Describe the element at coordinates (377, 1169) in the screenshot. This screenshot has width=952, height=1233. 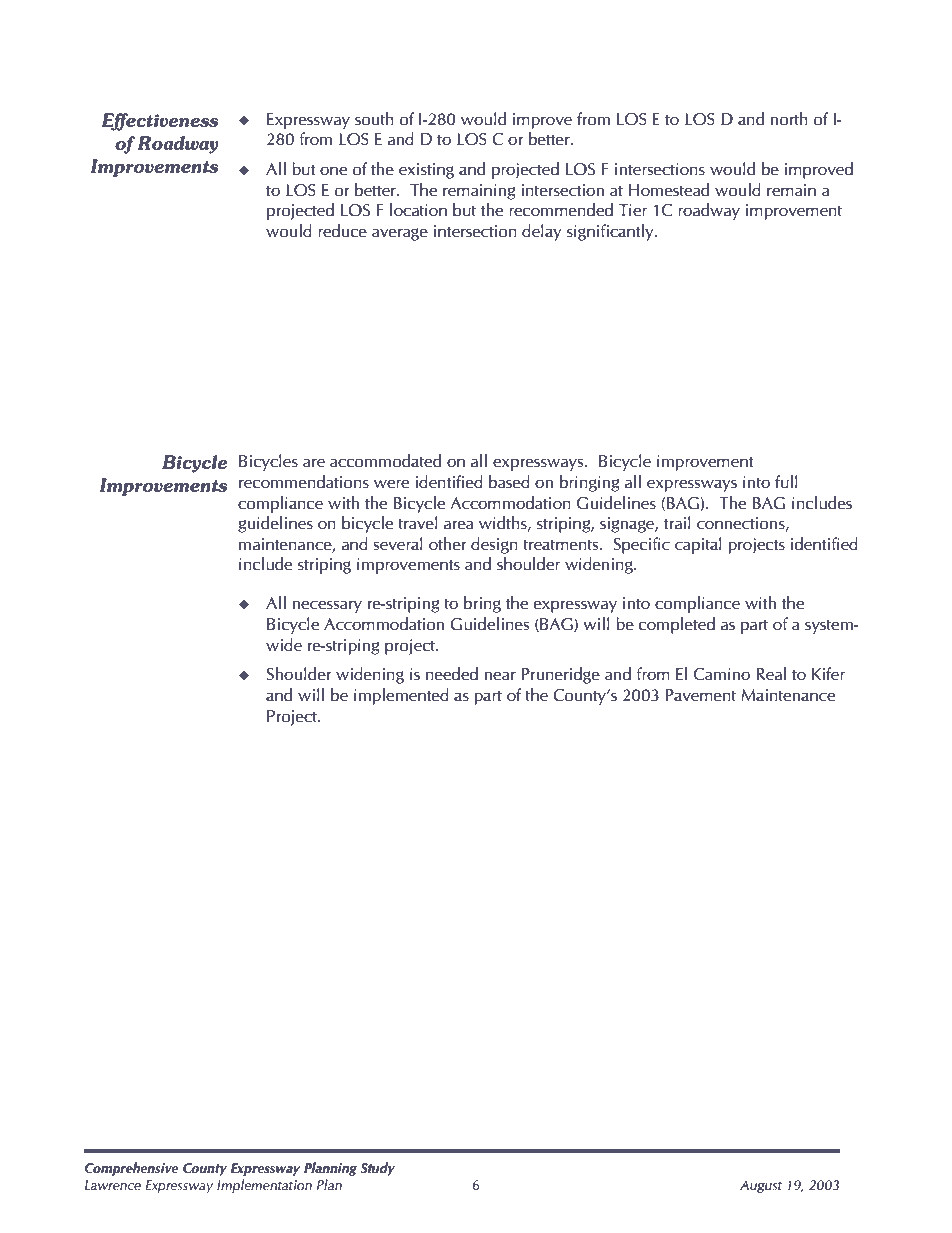
I see `Study` at that location.
